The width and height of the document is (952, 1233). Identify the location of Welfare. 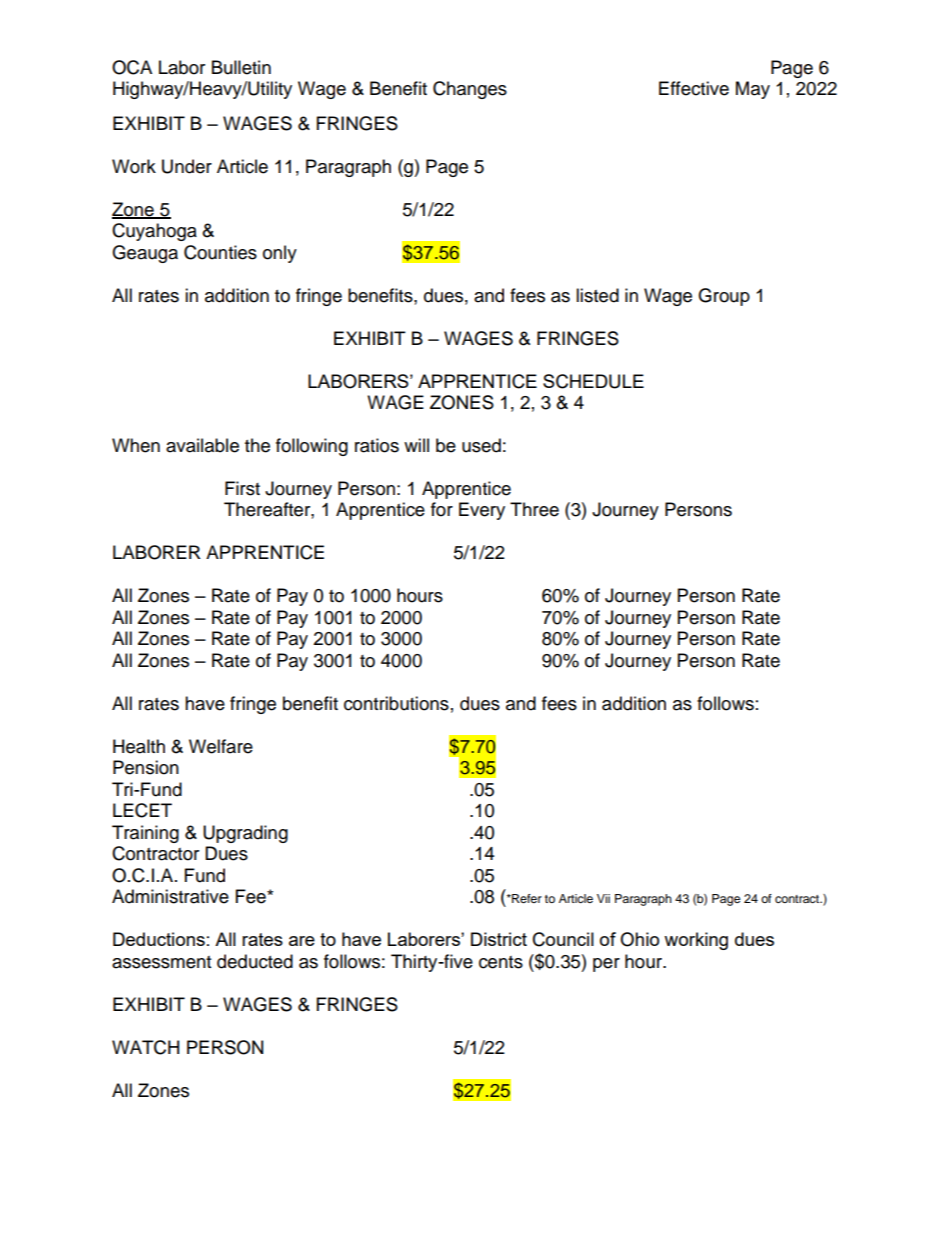
(221, 746).
